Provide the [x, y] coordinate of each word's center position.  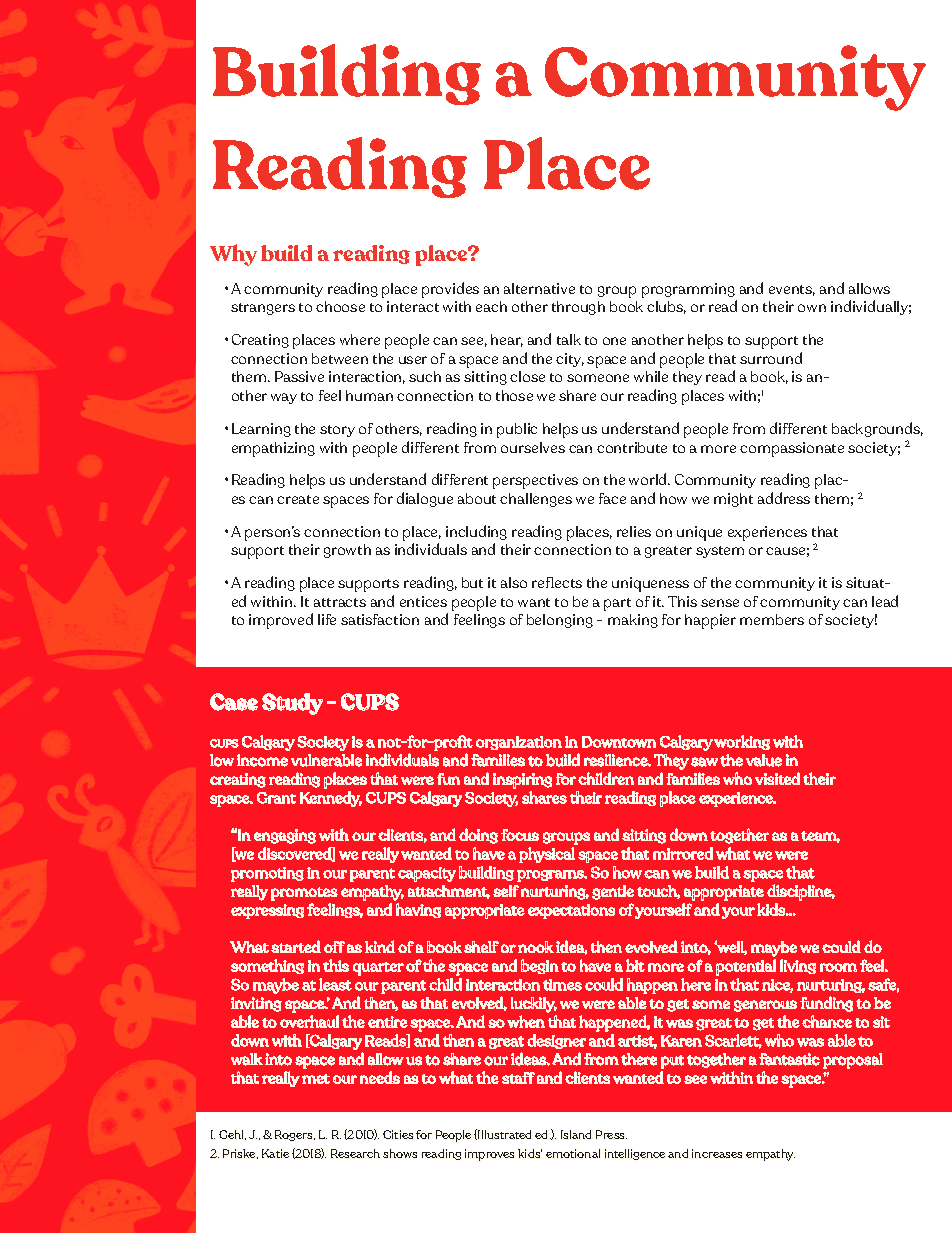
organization [519, 743]
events [792, 290]
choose [340, 306]
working [742, 742]
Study [292, 704]
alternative [539, 288]
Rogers [295, 1135]
